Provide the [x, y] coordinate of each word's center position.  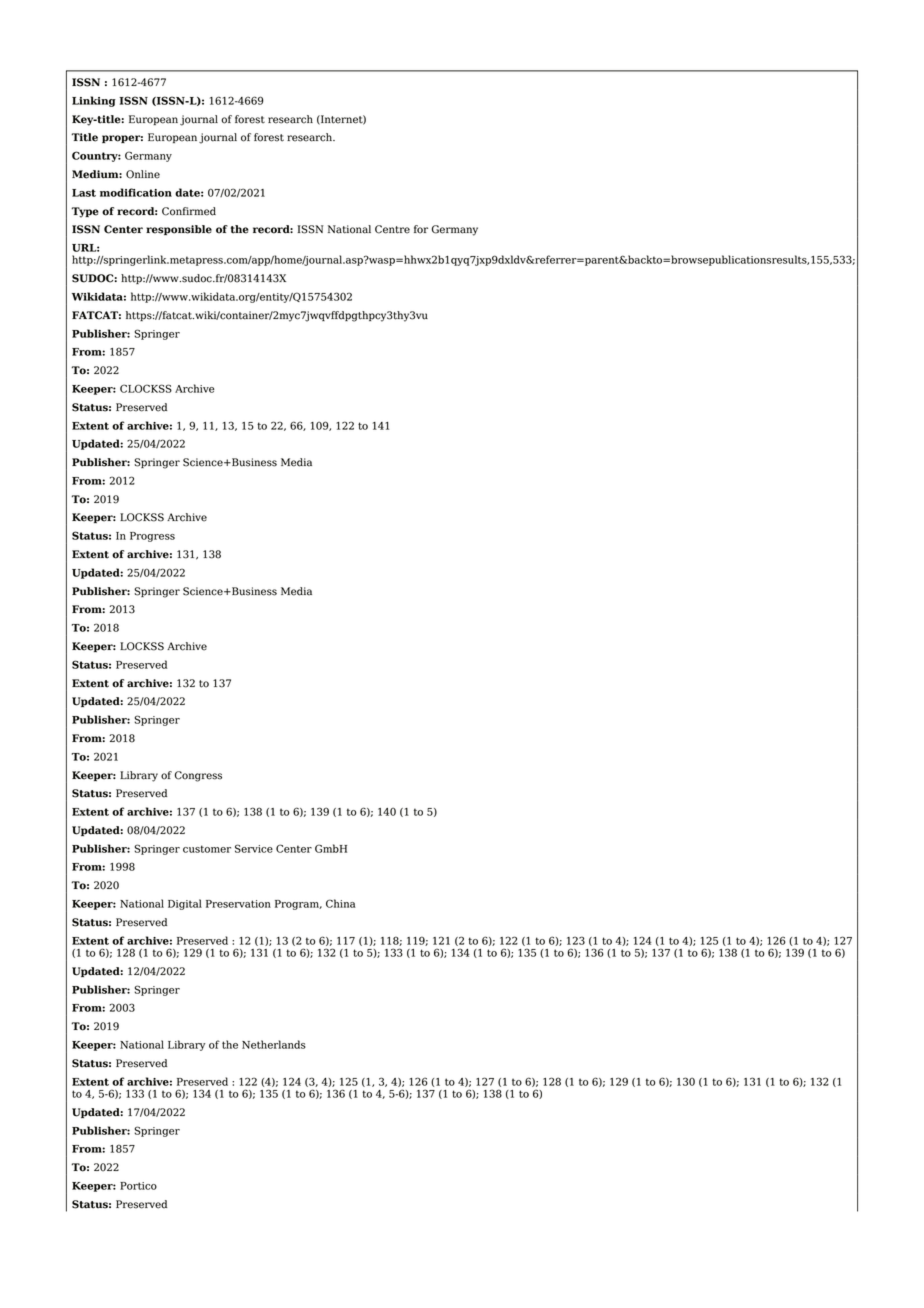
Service [254, 848]
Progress [152, 537]
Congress [198, 776]
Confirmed [189, 211]
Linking [94, 101]
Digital [185, 904]
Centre [392, 229]
